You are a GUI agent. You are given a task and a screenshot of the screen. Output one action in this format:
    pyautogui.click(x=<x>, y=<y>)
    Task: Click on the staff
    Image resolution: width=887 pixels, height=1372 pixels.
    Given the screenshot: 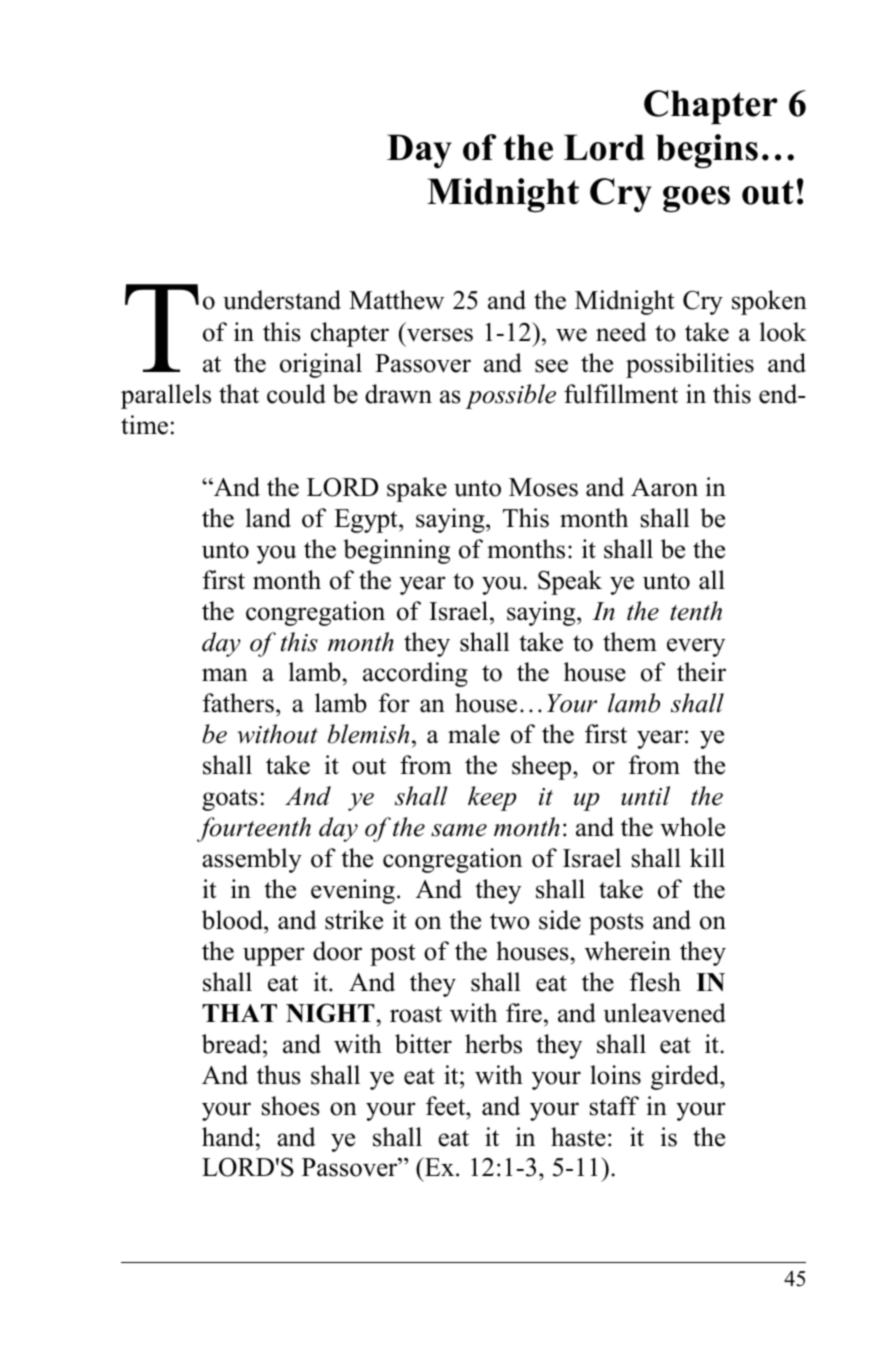 What is the action you would take?
    pyautogui.click(x=614, y=1106)
